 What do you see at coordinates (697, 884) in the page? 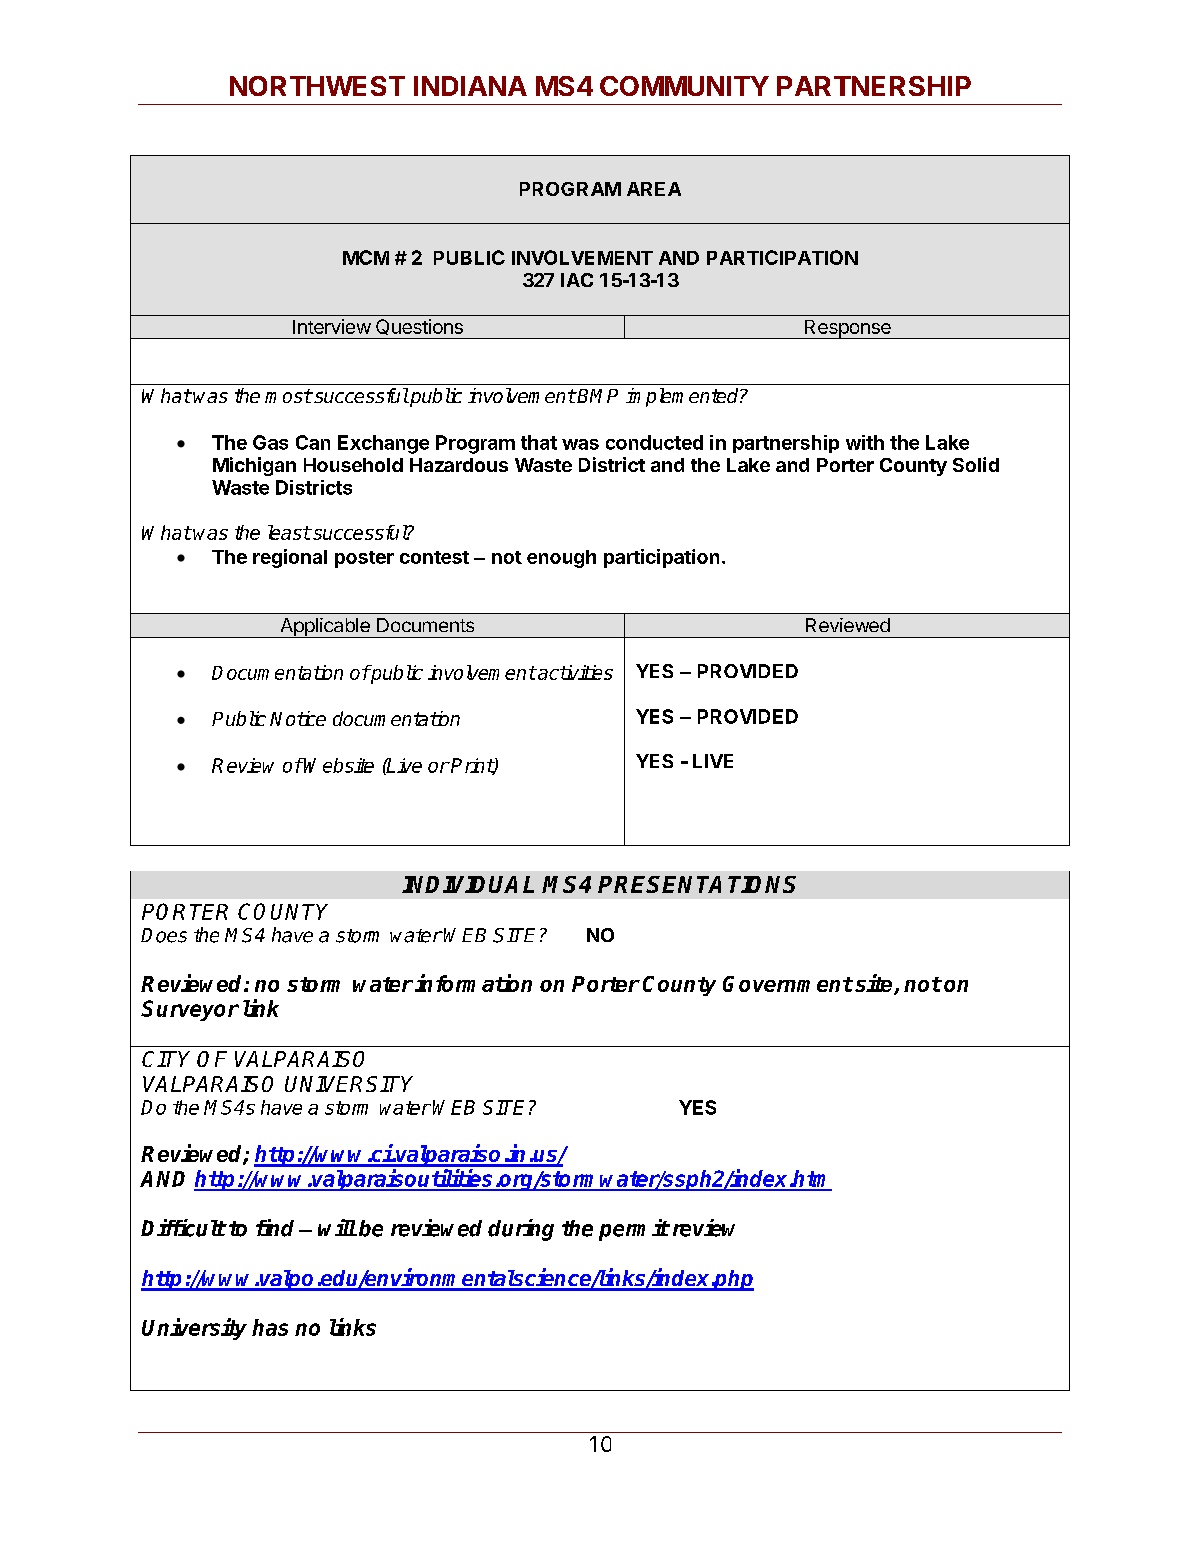
I see `PRESENTATIONS` at bounding box center [697, 884].
